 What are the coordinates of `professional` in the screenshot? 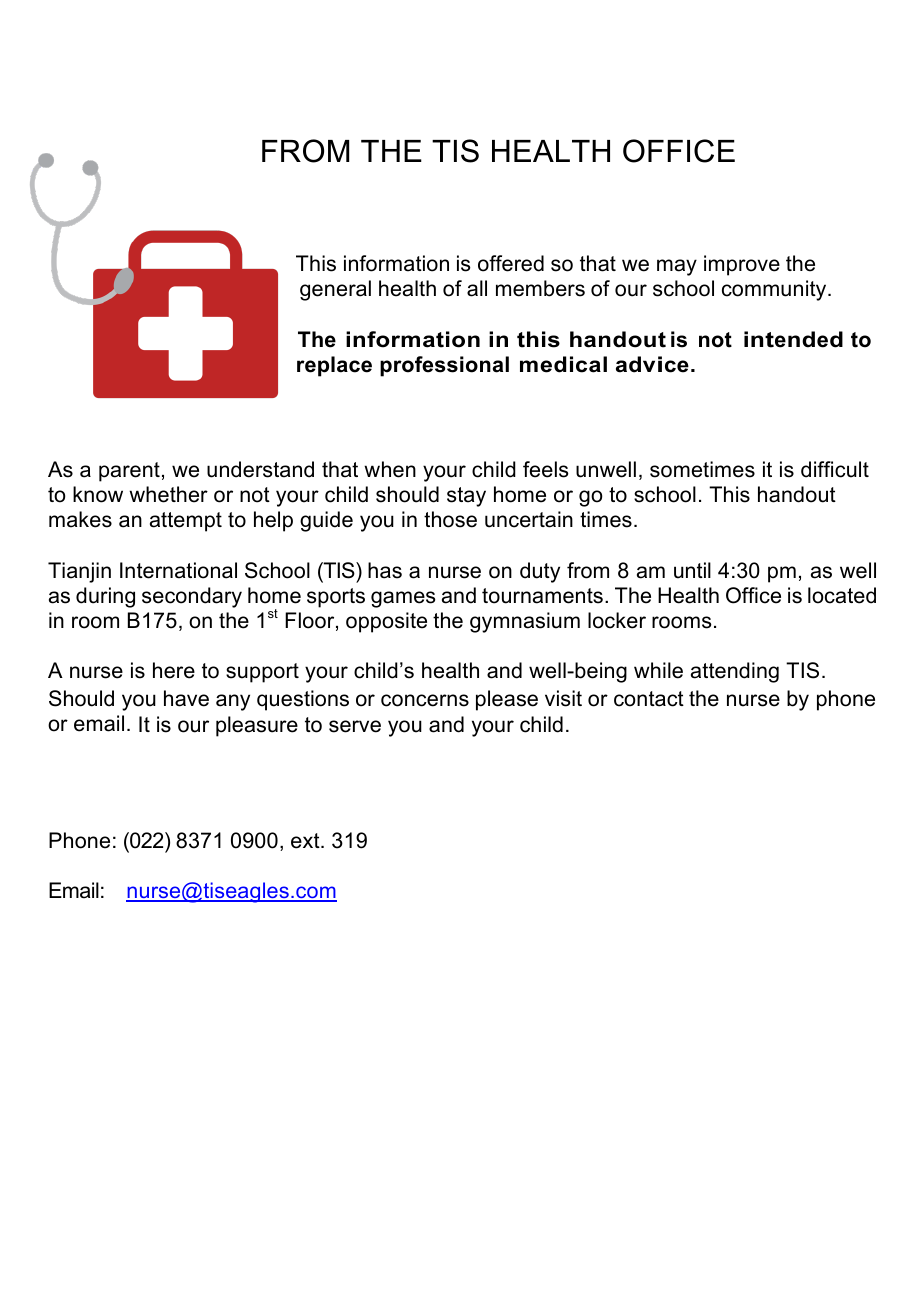 It's located at (444, 366).
